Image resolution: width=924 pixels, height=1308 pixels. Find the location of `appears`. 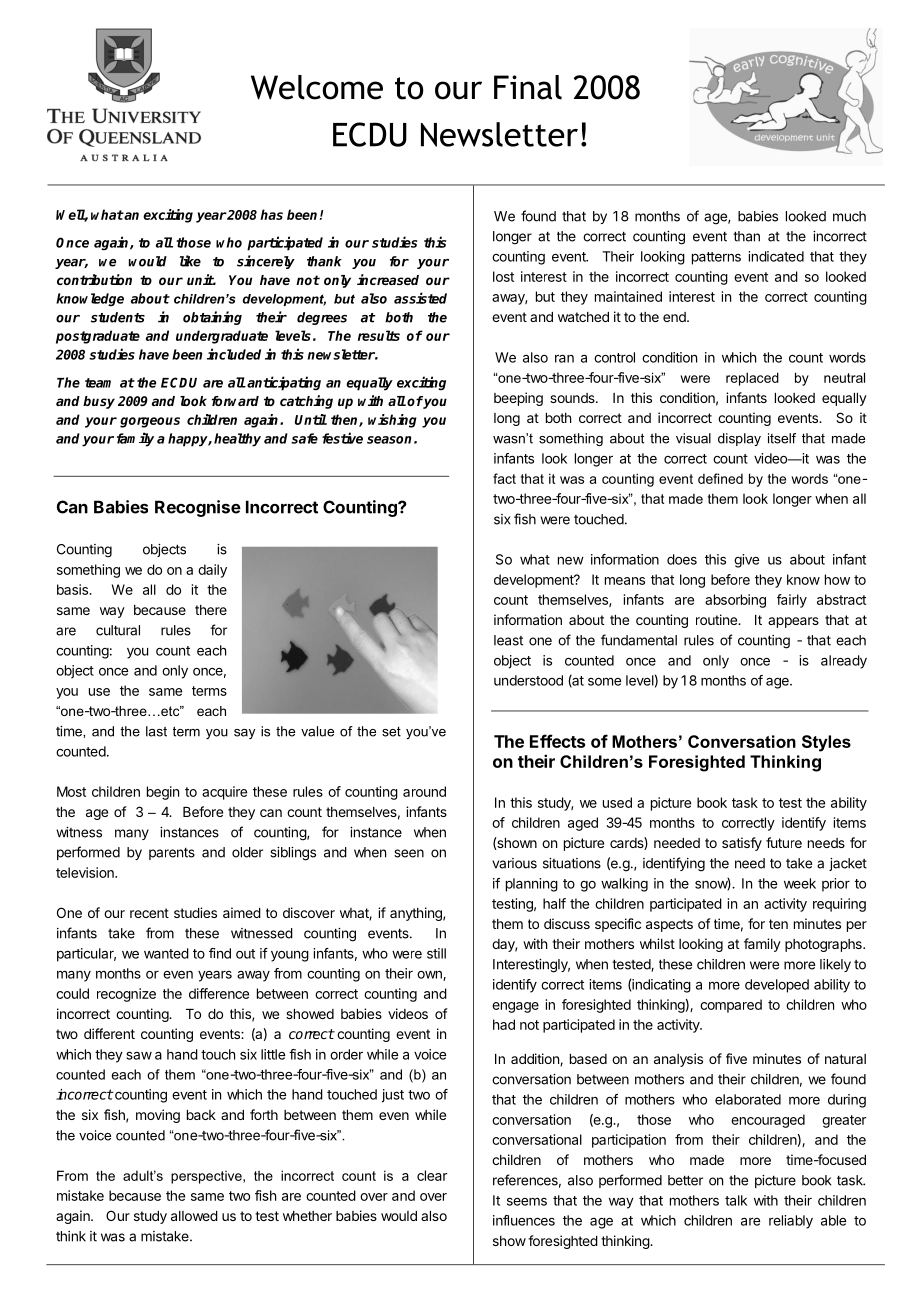

appears is located at coordinates (793, 622).
